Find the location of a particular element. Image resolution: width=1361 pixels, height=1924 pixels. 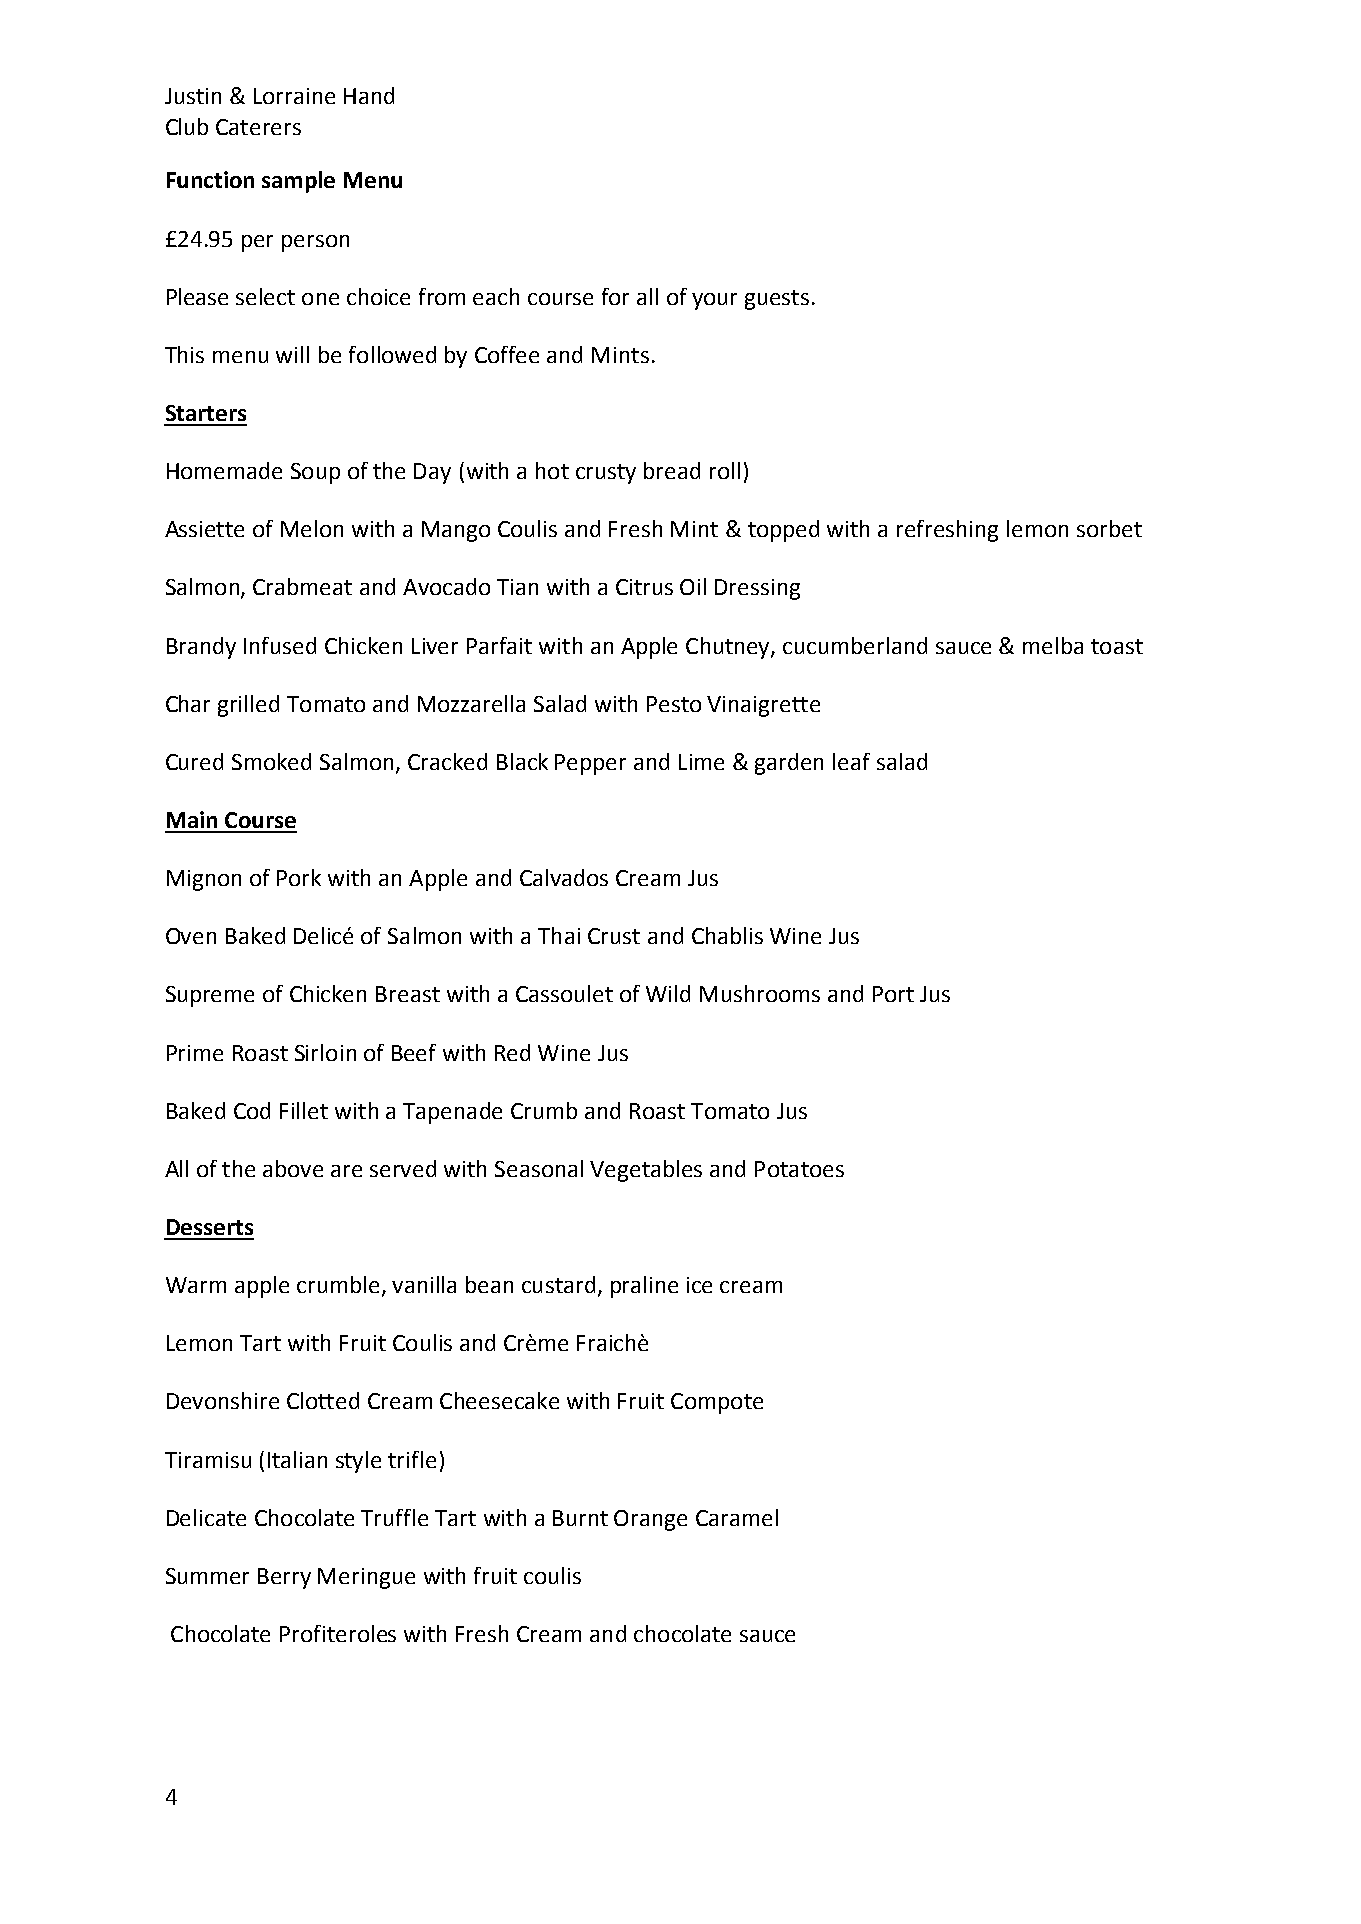

for is located at coordinates (615, 296).
